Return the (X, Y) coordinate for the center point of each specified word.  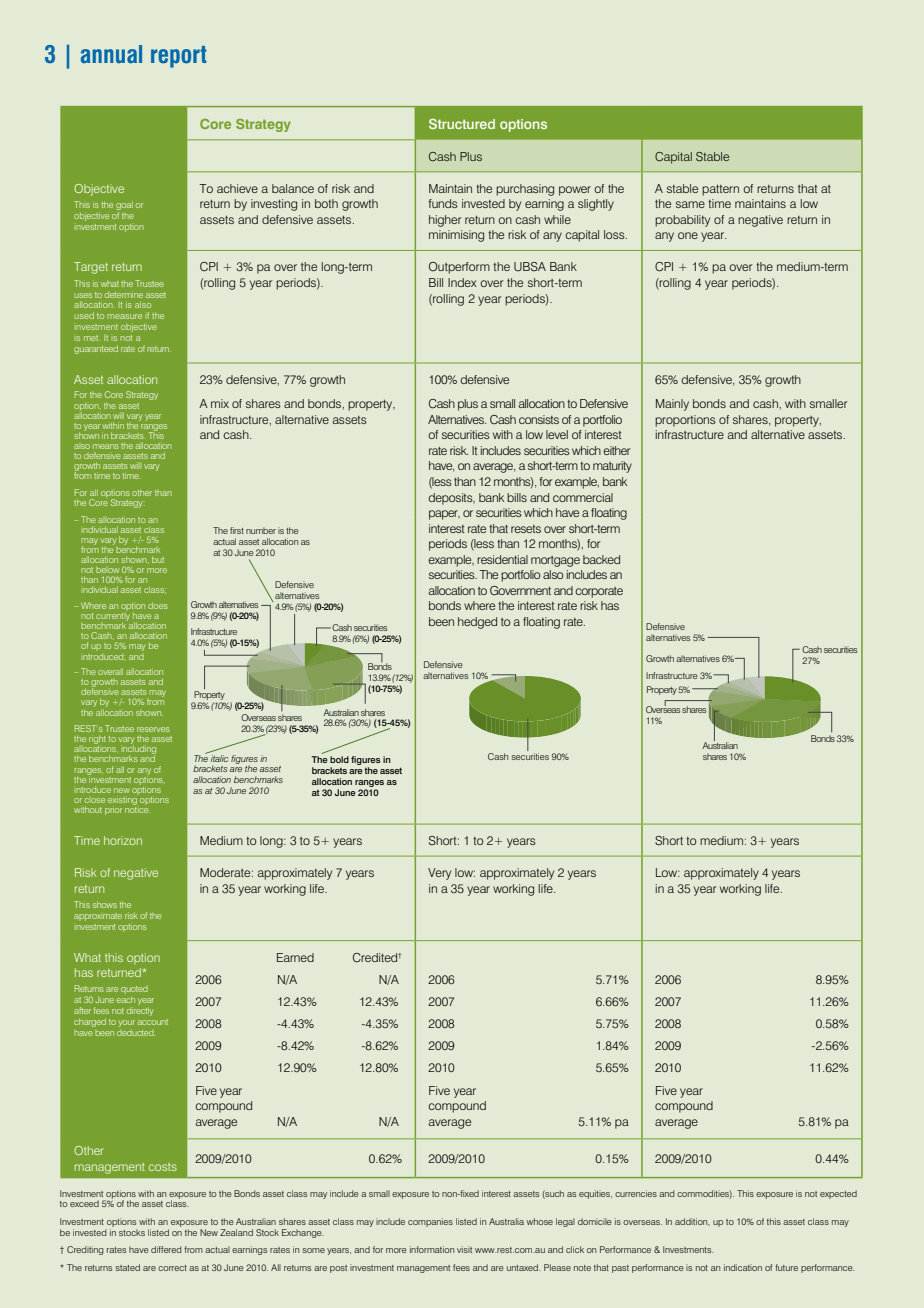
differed (166, 1249)
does (158, 605)
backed (601, 559)
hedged (477, 623)
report (178, 57)
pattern (720, 190)
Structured (462, 124)
